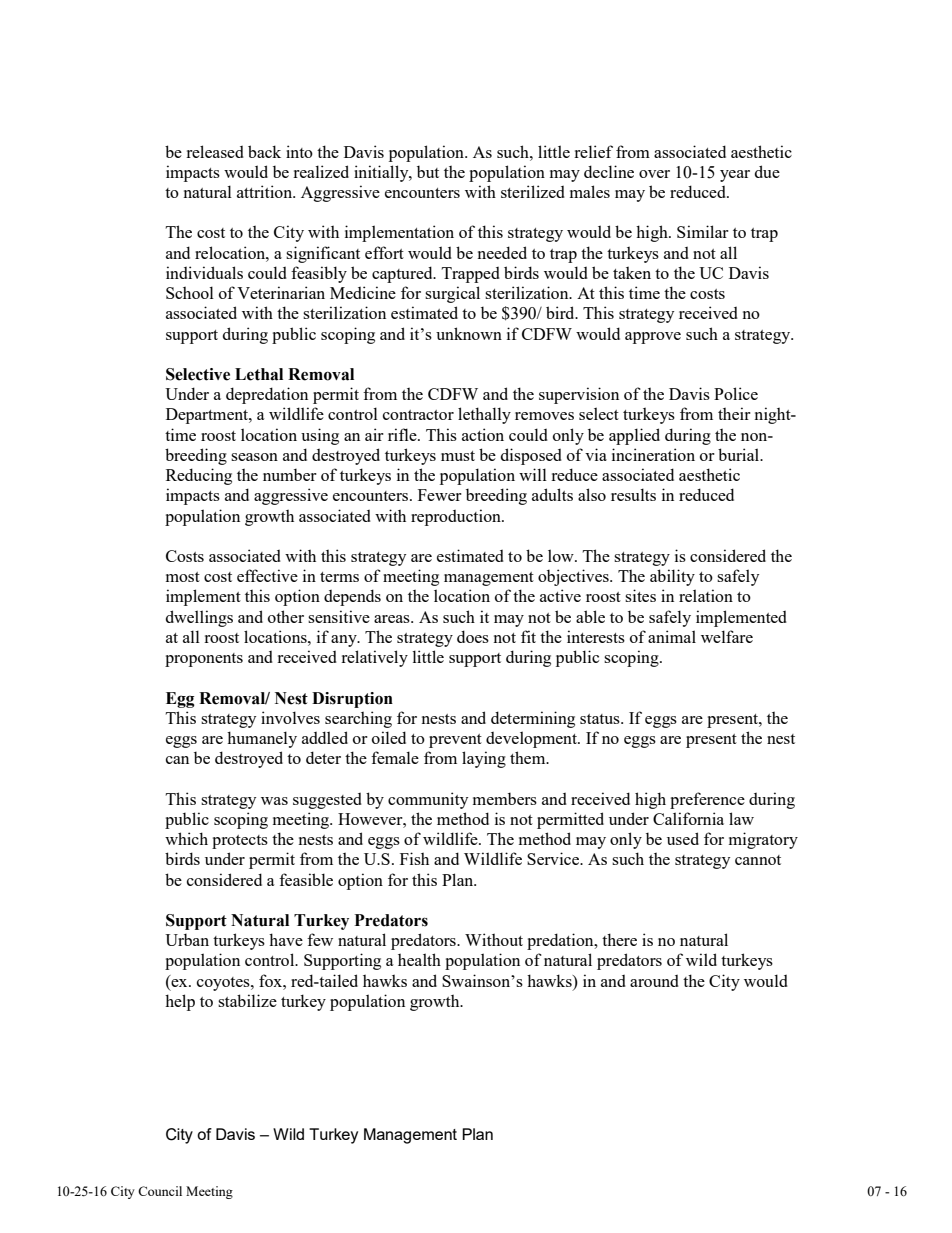  Describe the element at coordinates (160, 1191) in the screenshot. I see `Council` at that location.
